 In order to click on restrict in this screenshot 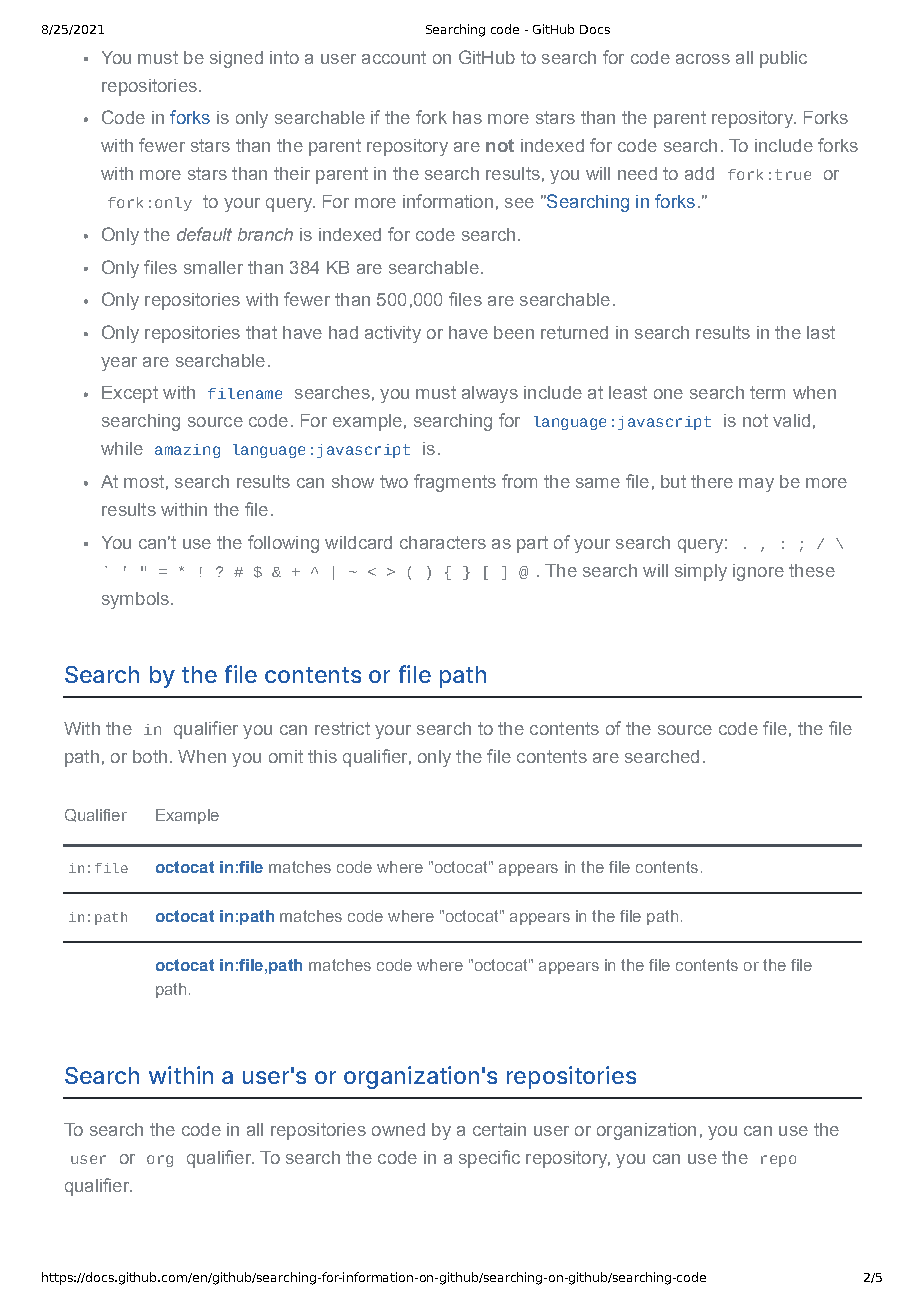, I will do `click(342, 728)`.
